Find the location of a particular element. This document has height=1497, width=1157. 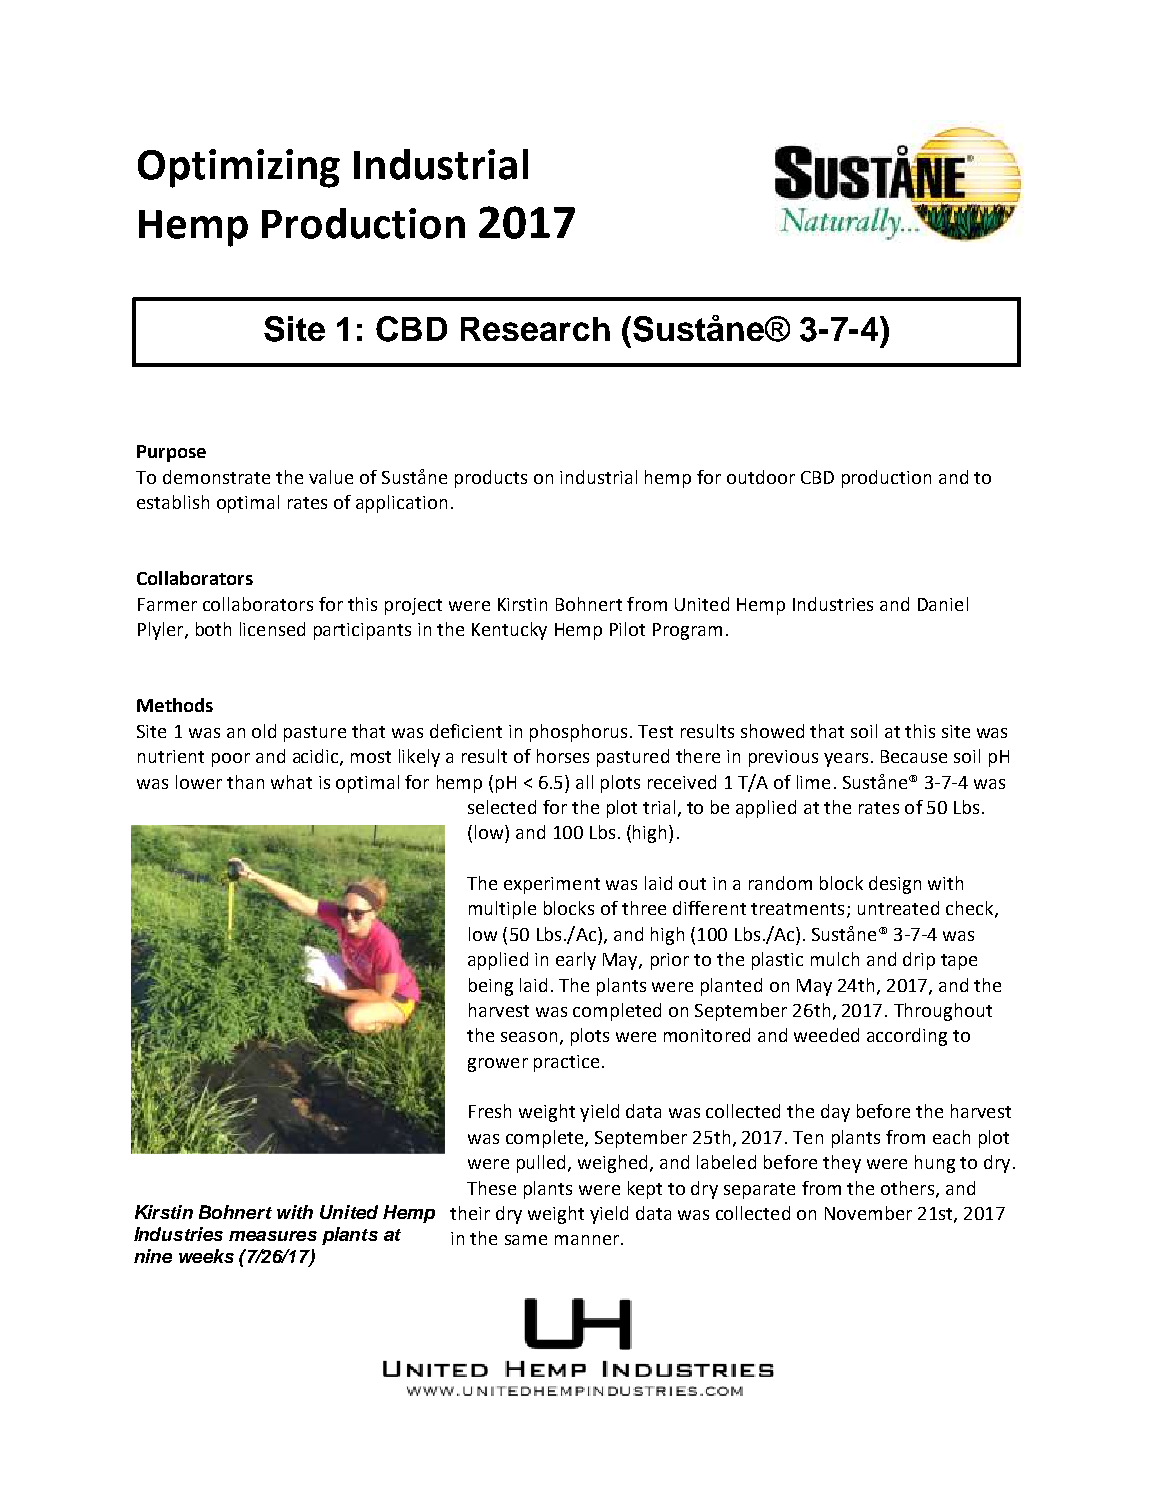

experiment is located at coordinates (552, 885).
